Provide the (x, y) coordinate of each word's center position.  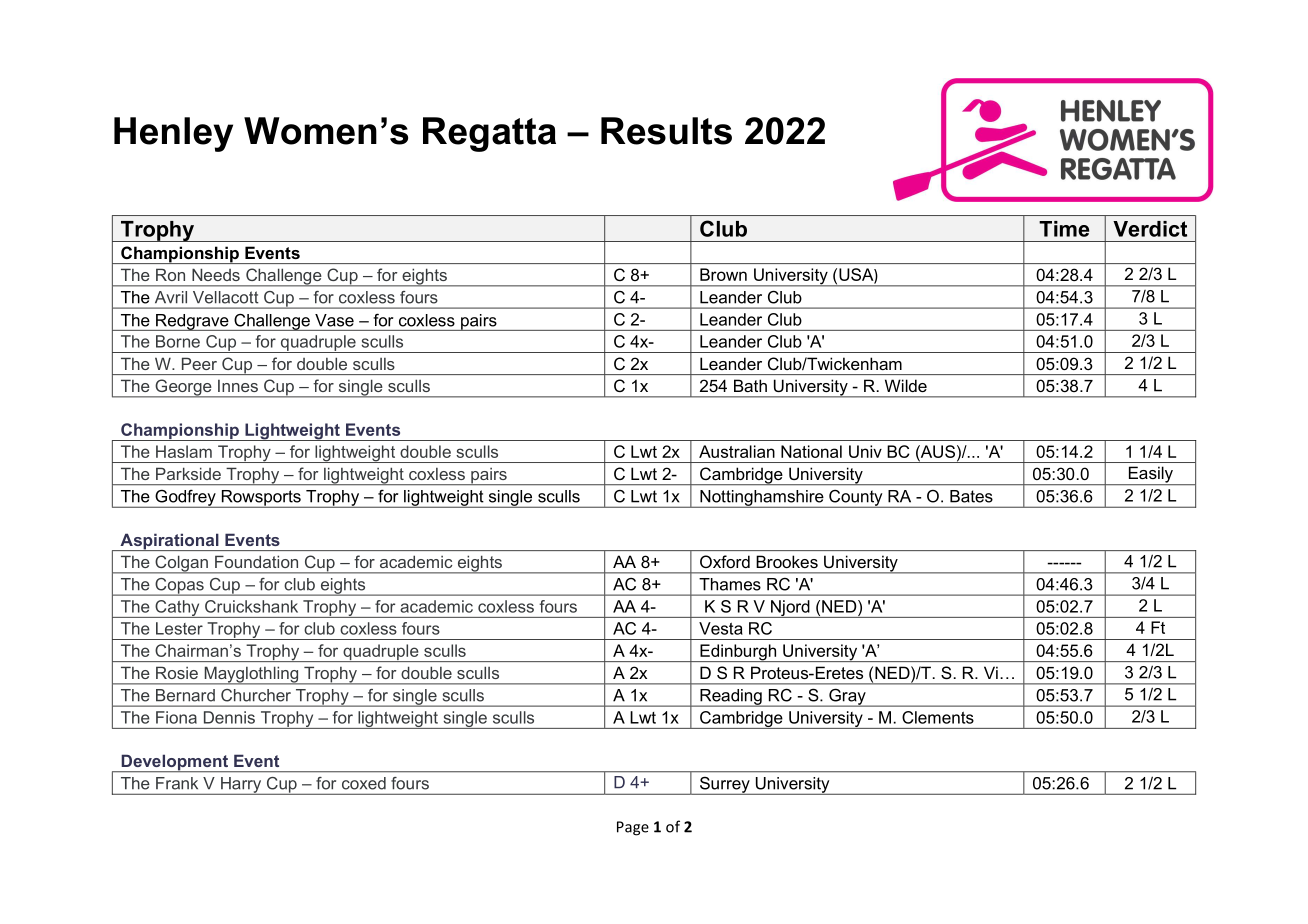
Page (633, 828)
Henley (173, 134)
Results (666, 131)
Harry (241, 786)
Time (1064, 229)
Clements (938, 717)
